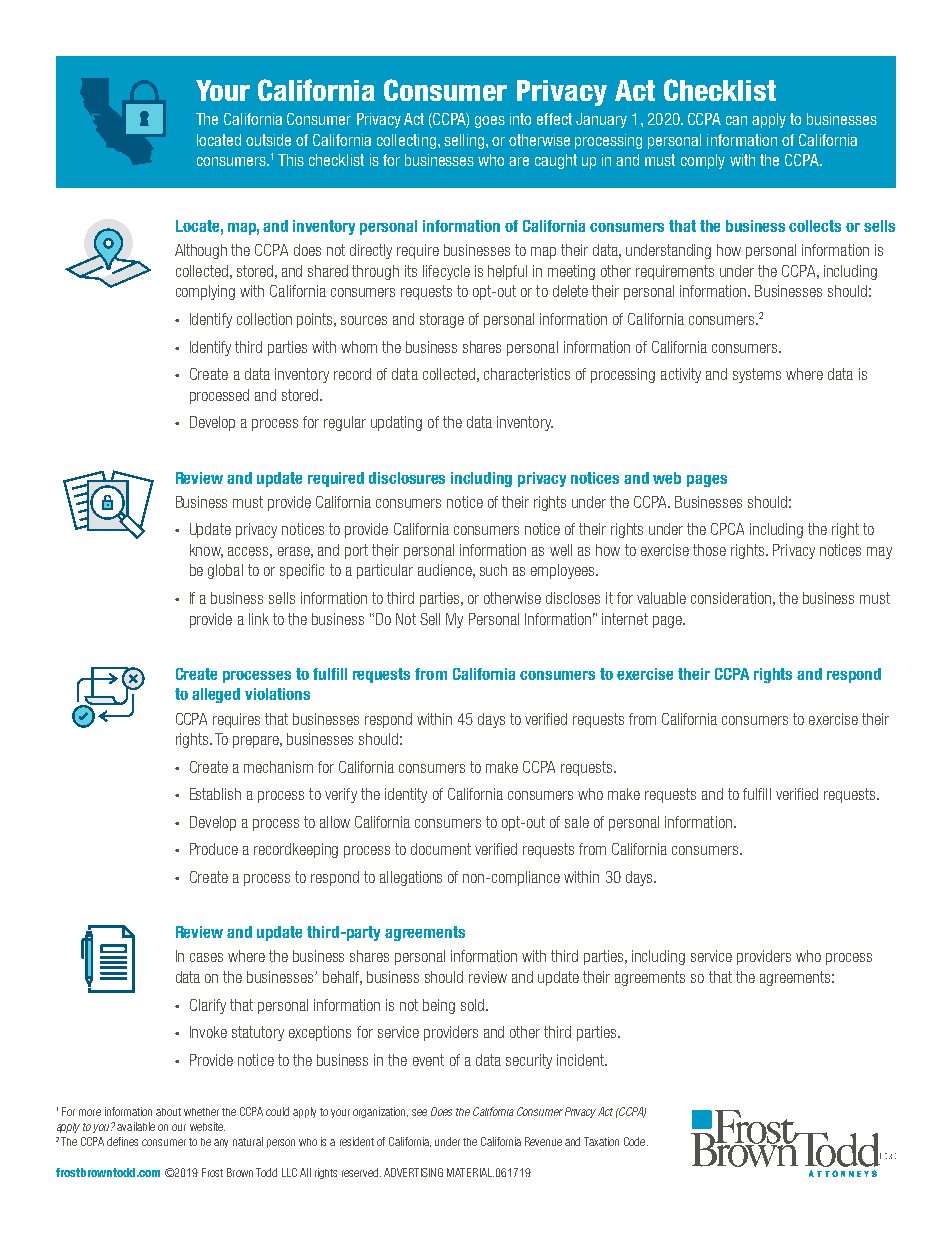 This screenshot has height=1233, width=952. What do you see at coordinates (736, 120) in the screenshot?
I see `can` at bounding box center [736, 120].
